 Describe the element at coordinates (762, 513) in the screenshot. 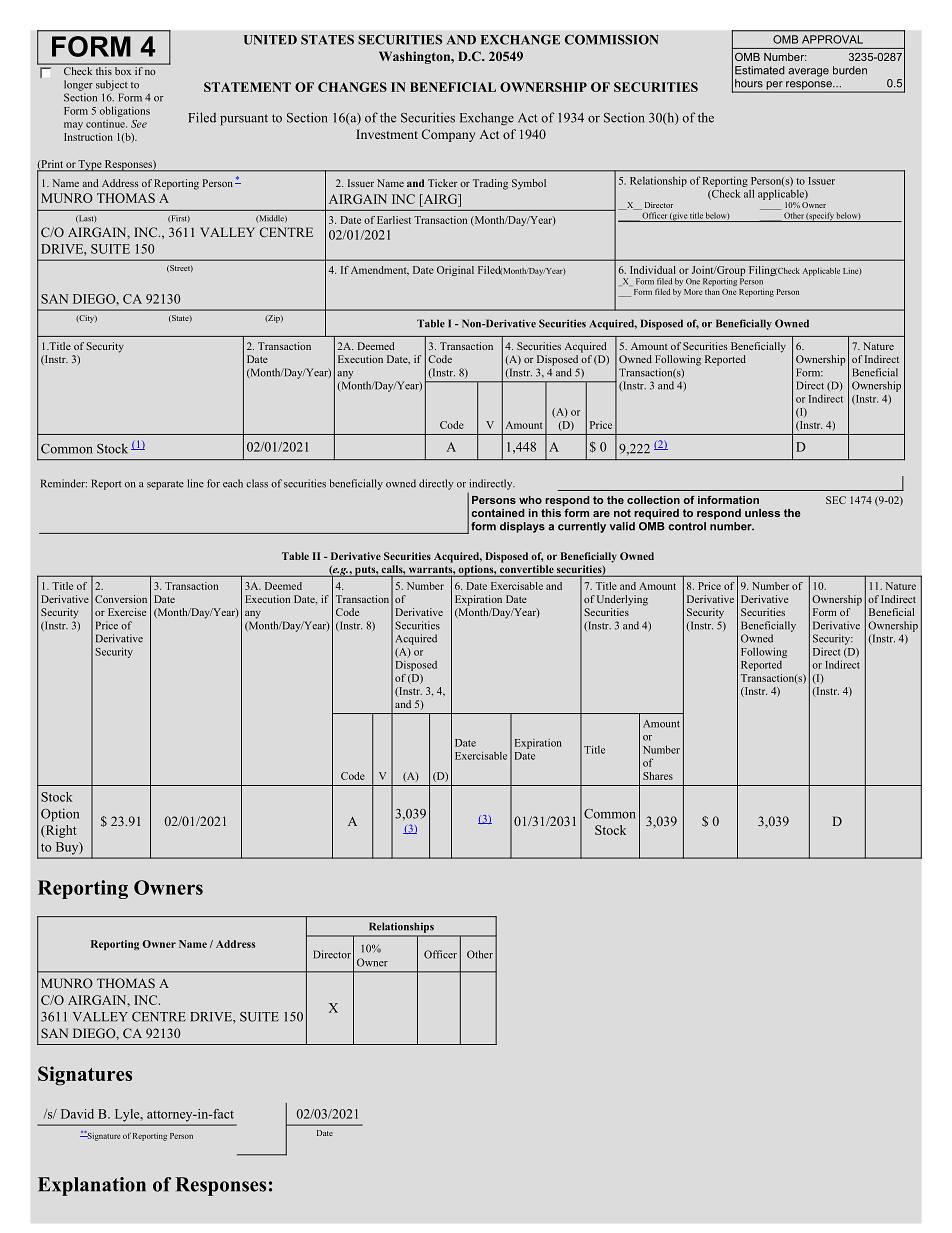

I see `unless` at that location.
